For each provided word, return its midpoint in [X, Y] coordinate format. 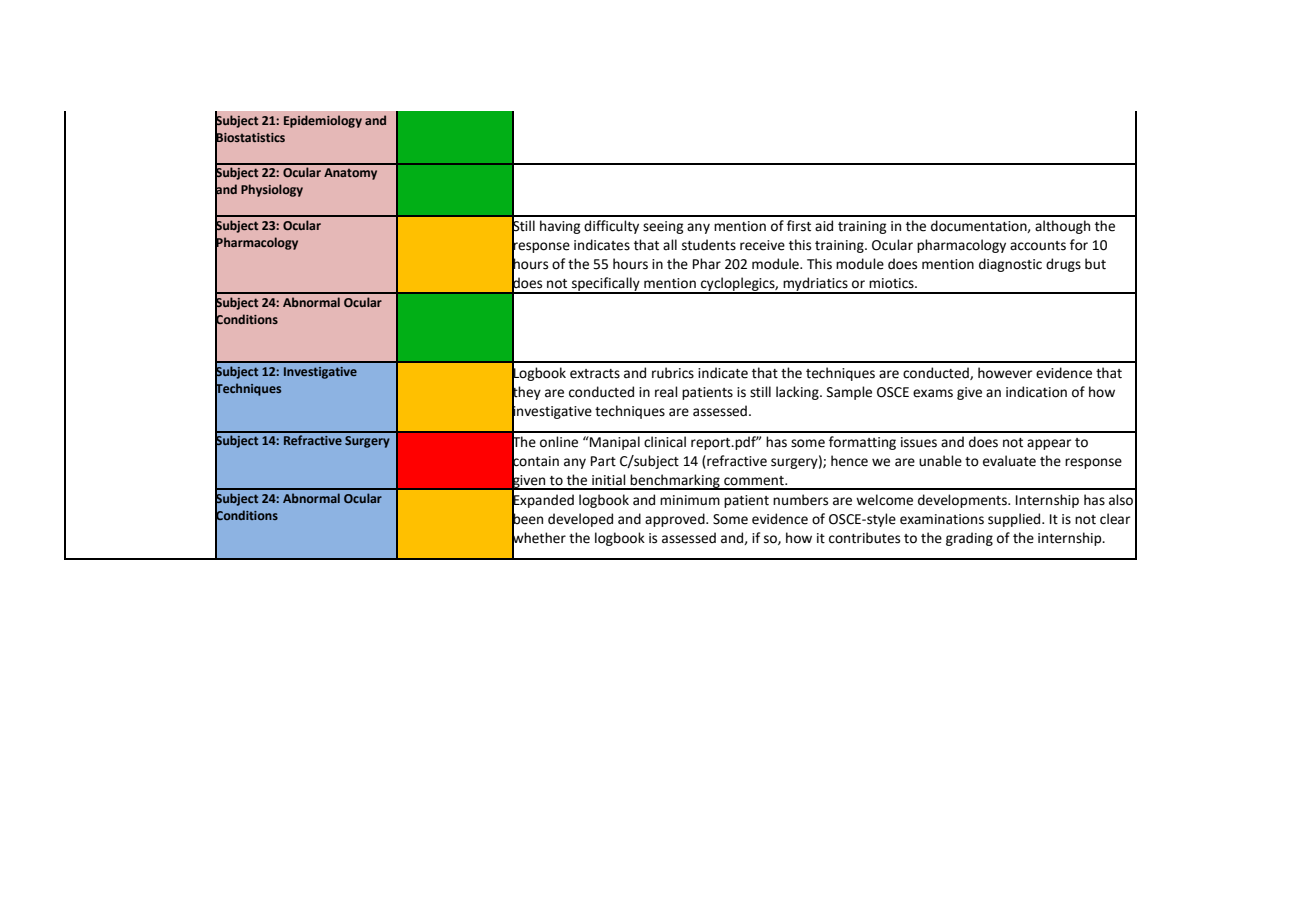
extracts [595, 374]
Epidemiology [323, 121]
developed [580, 520]
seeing [663, 227]
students [709, 245]
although [1062, 227]
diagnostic [1010, 265]
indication [1036, 392]
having [560, 227]
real [666, 392]
